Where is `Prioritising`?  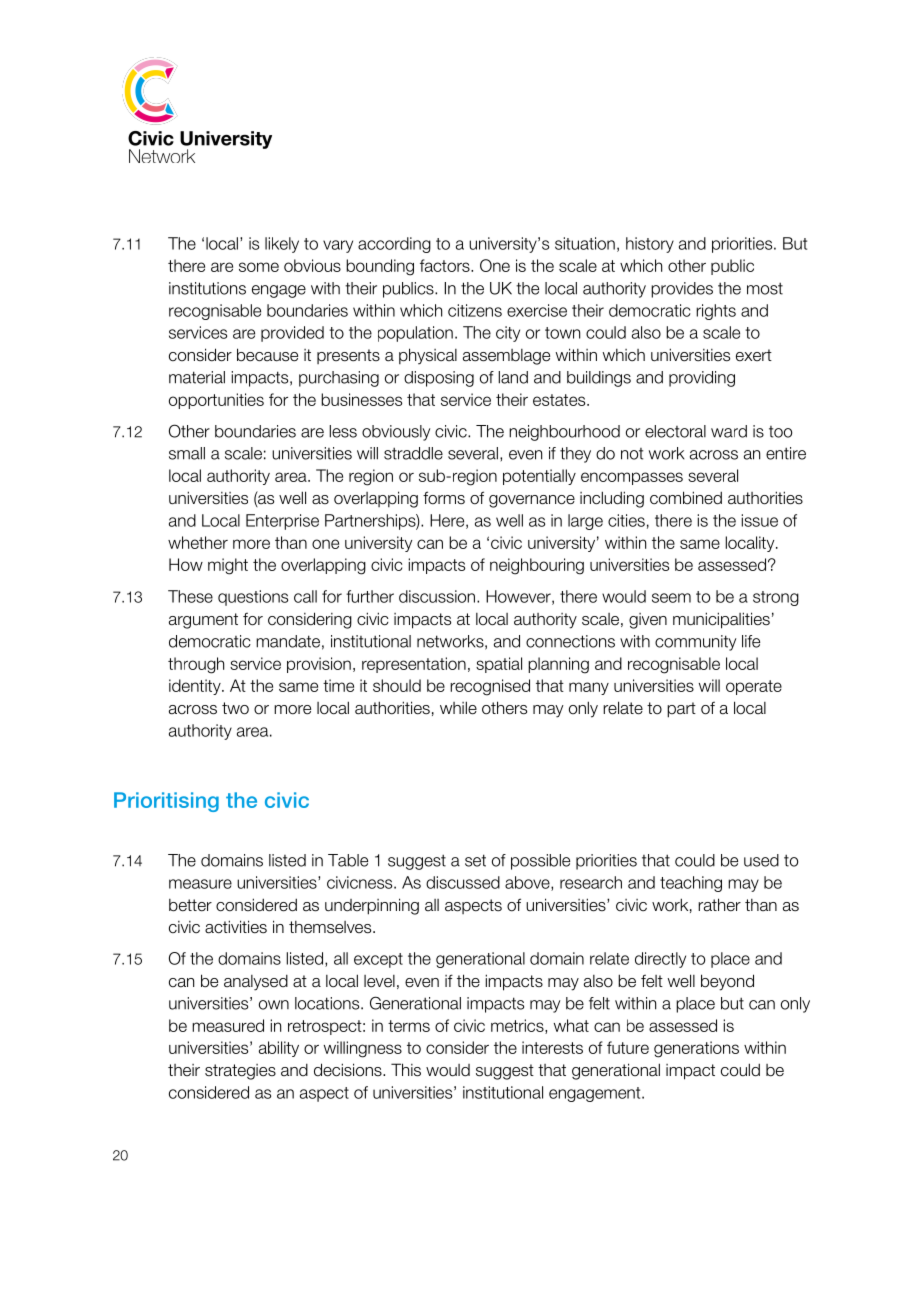 Prioritising is located at coordinates (166, 802).
